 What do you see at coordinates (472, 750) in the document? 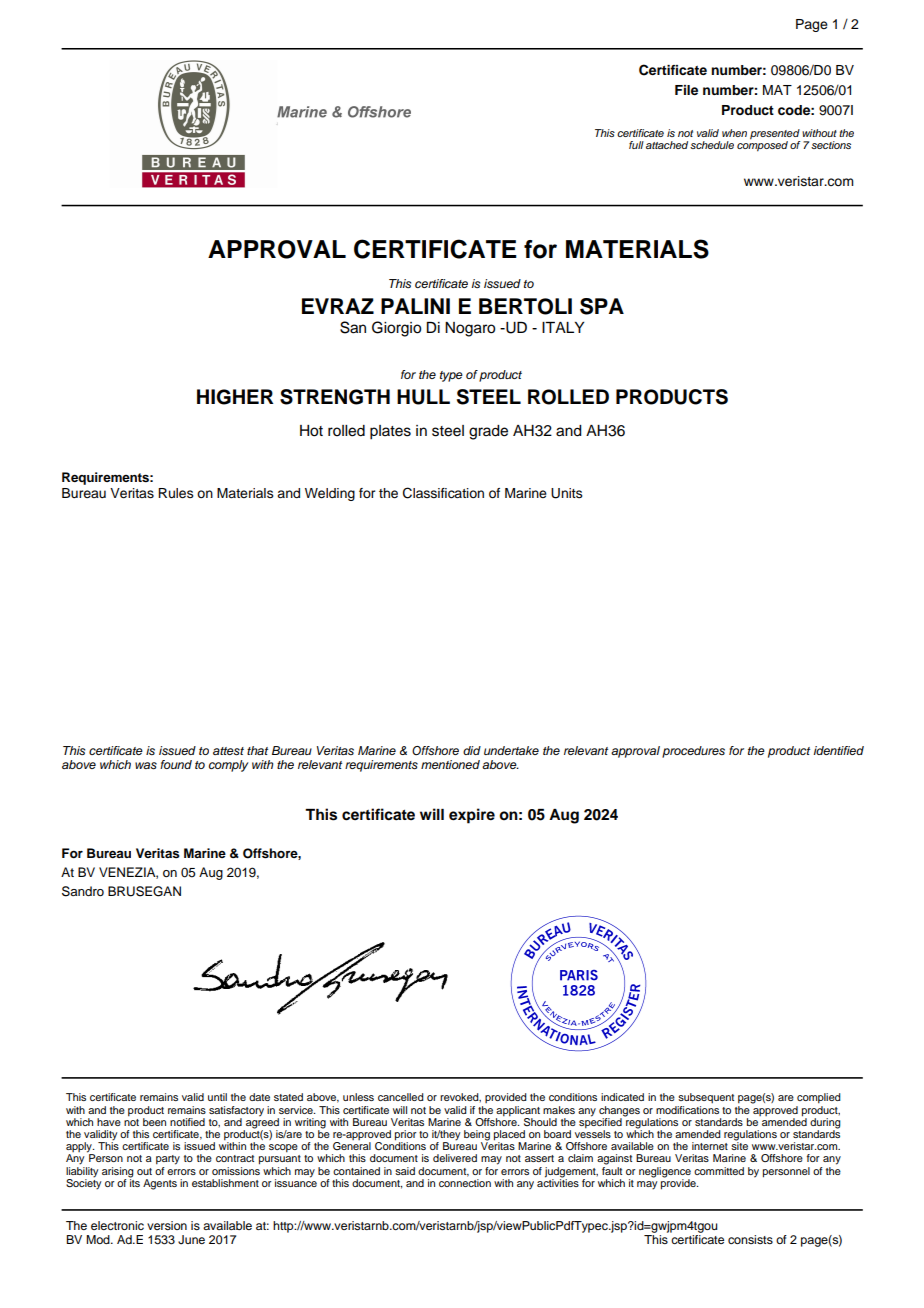
I see `did` at bounding box center [472, 750].
